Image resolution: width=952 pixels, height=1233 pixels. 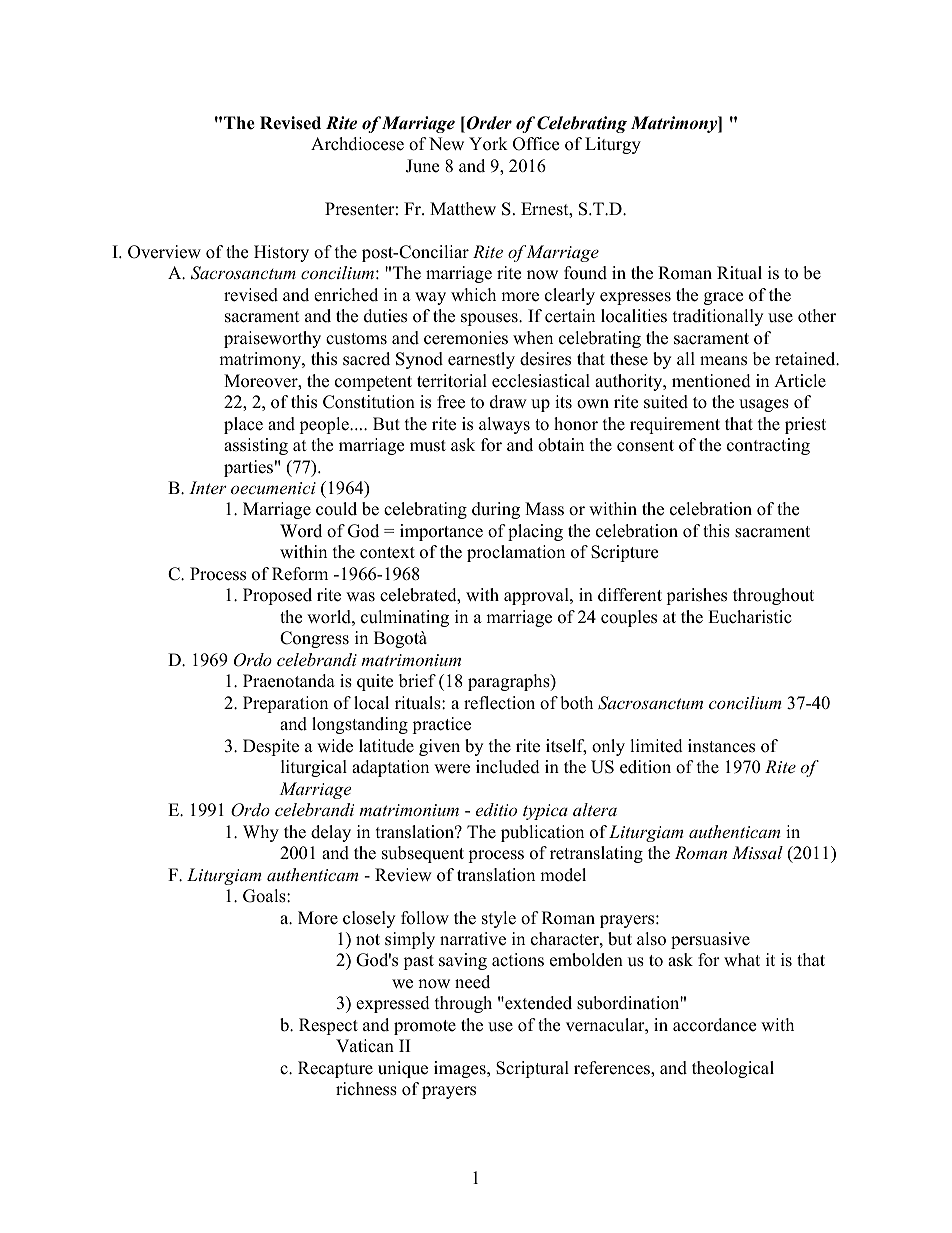 What do you see at coordinates (499, 919) in the document?
I see `style` at bounding box center [499, 919].
